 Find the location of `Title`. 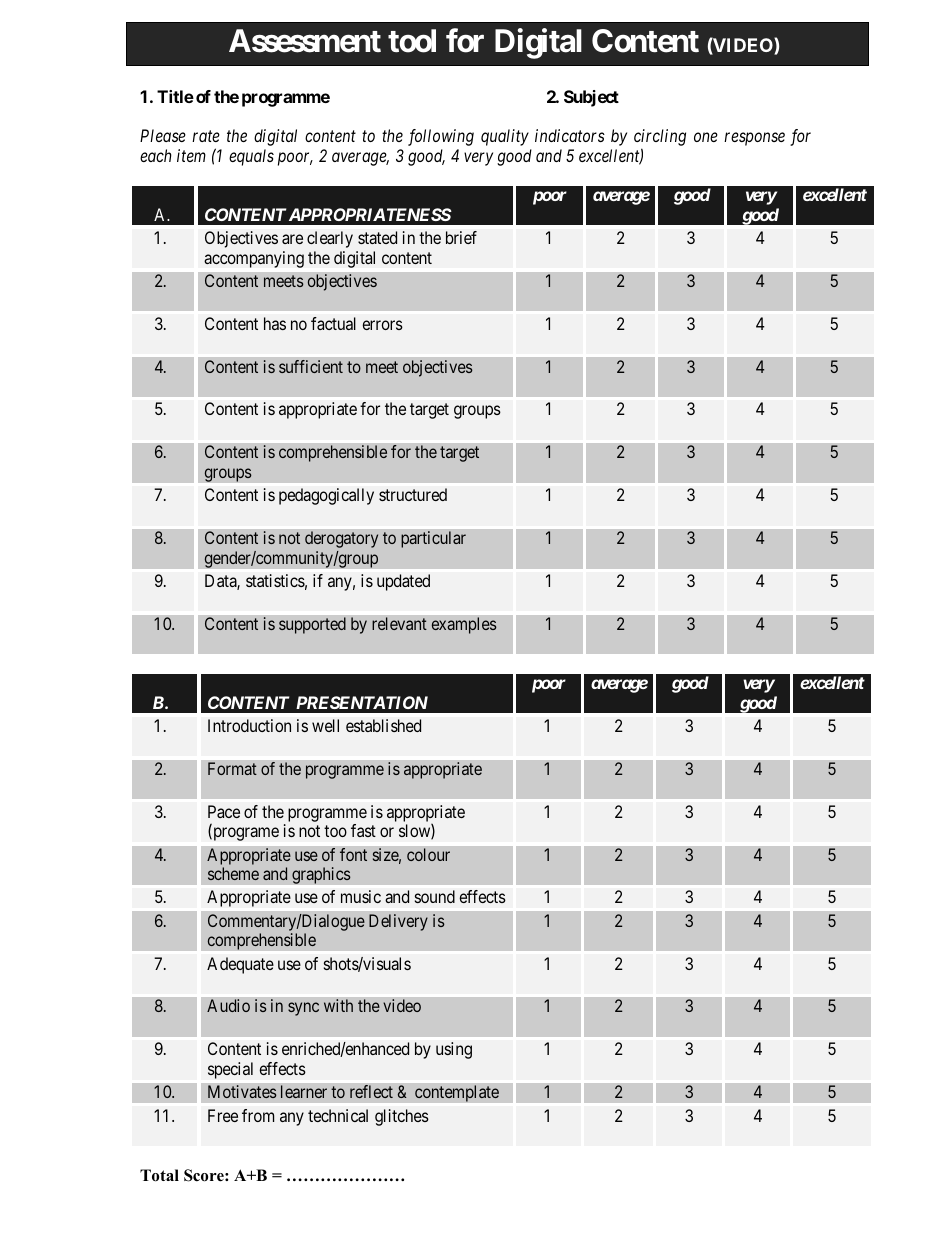

Title is located at coordinates (175, 96).
